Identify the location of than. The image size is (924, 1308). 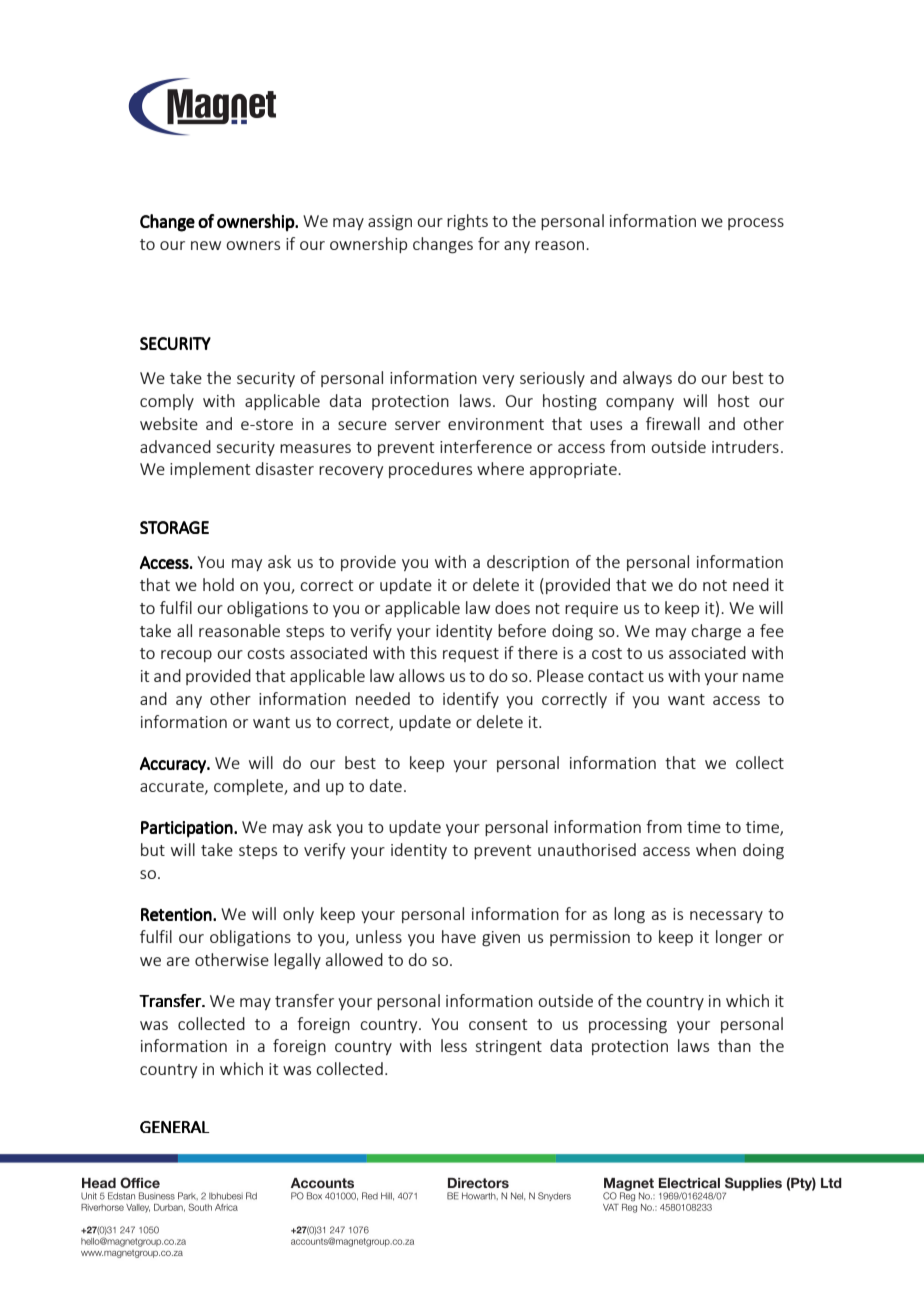
(734, 1045).
